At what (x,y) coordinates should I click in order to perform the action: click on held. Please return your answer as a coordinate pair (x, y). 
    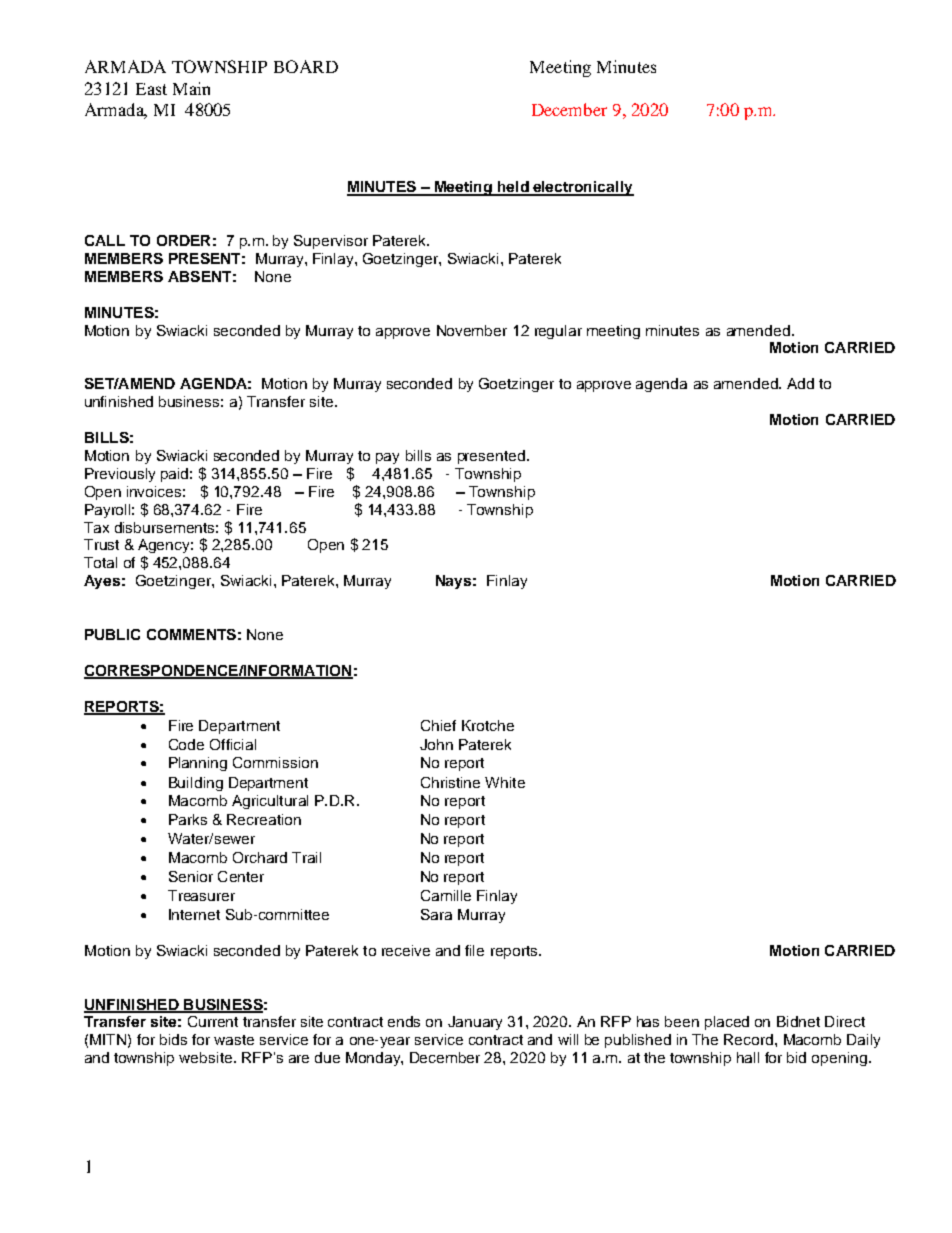
    Looking at the image, I should click on (513, 188).
